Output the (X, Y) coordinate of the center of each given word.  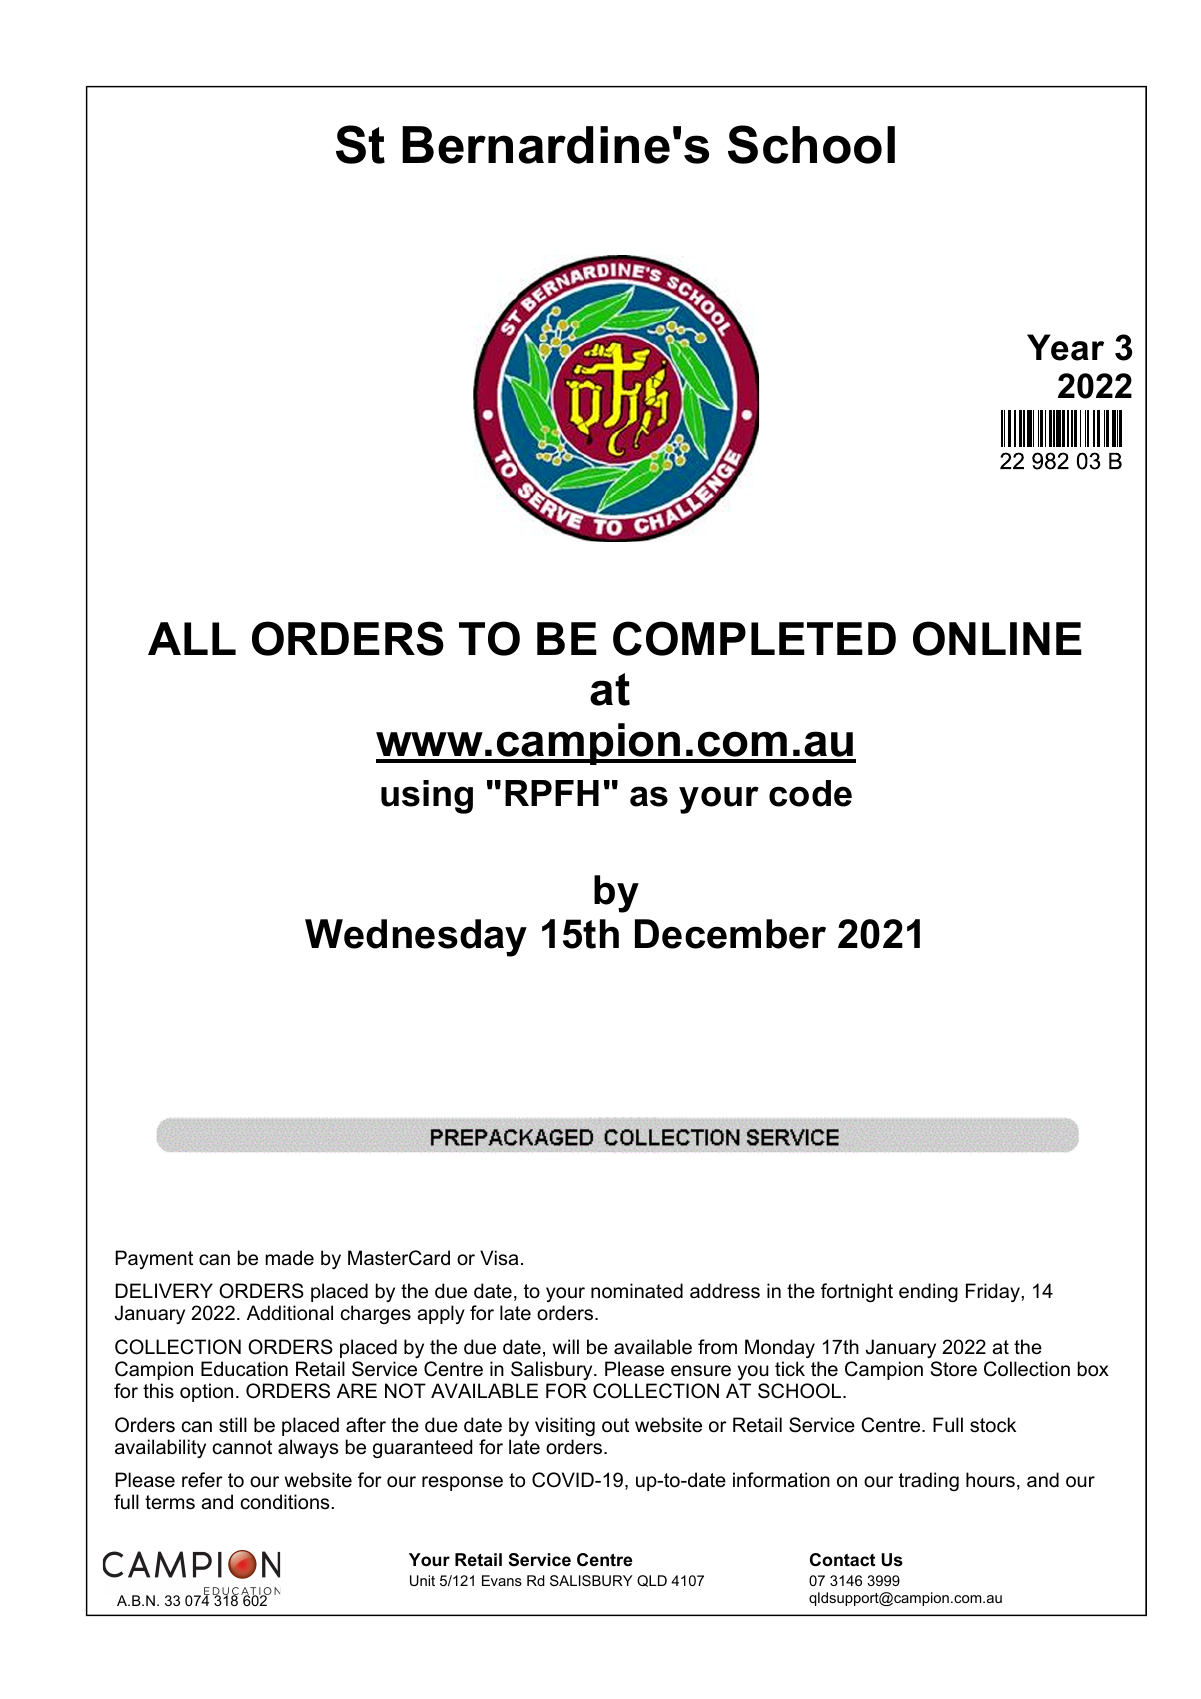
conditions (285, 1502)
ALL (192, 638)
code (810, 793)
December (730, 934)
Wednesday (416, 938)
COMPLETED (754, 638)
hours (990, 1480)
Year (1065, 347)
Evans (502, 1580)
